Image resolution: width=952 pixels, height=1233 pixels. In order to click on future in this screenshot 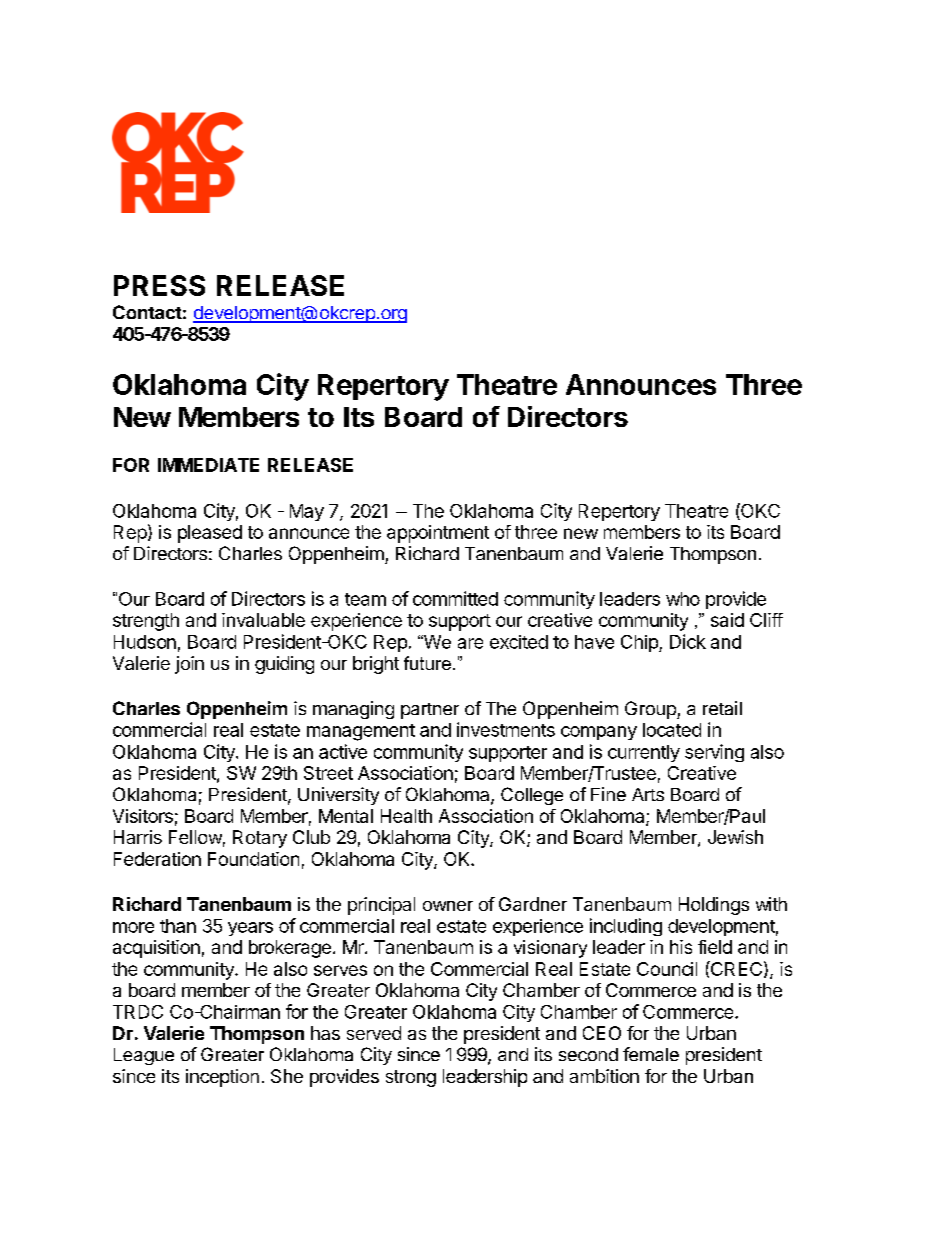, I will do `click(427, 663)`.
